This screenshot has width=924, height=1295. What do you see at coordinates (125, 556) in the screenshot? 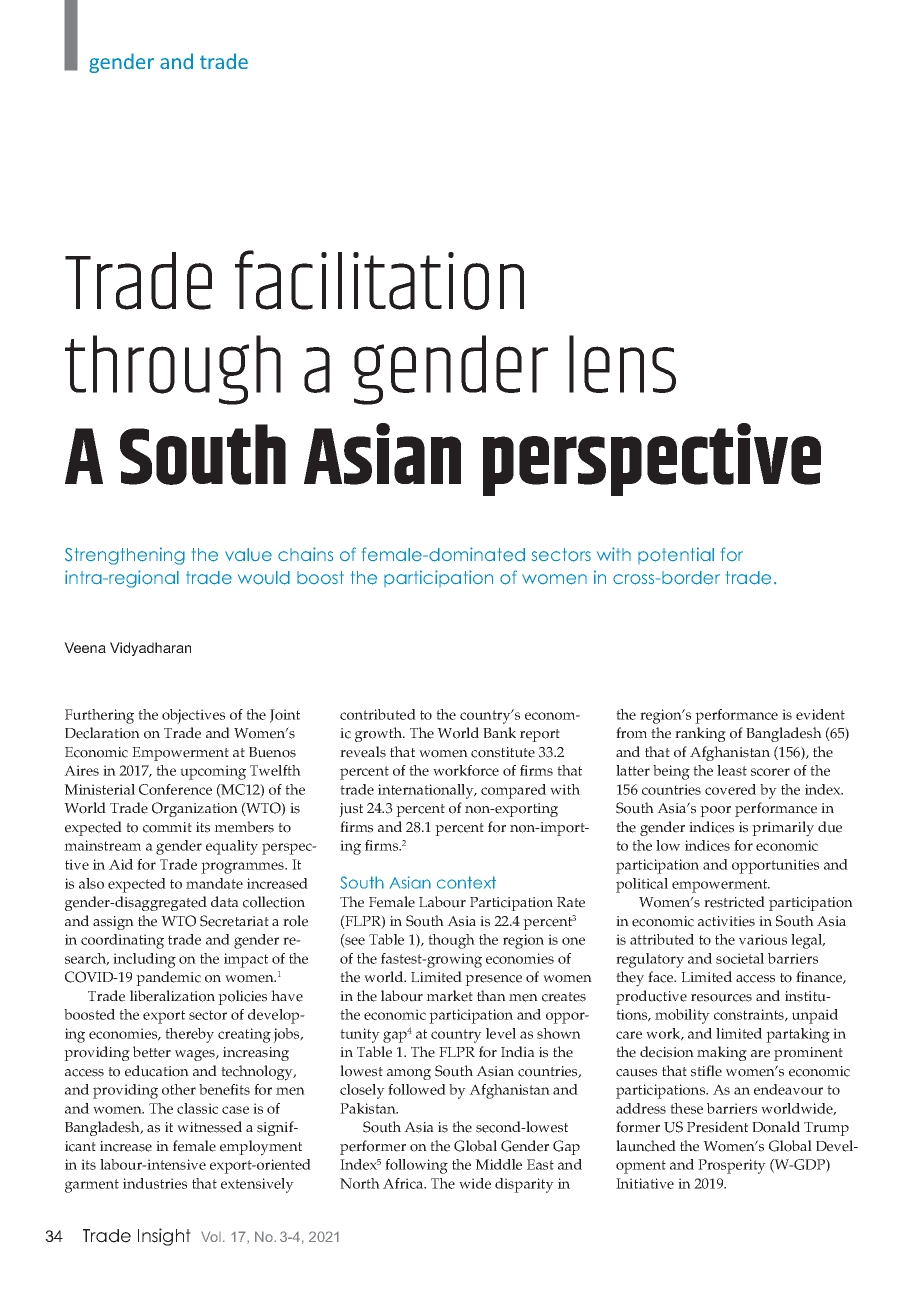
I see `Strengthening` at bounding box center [125, 556].
